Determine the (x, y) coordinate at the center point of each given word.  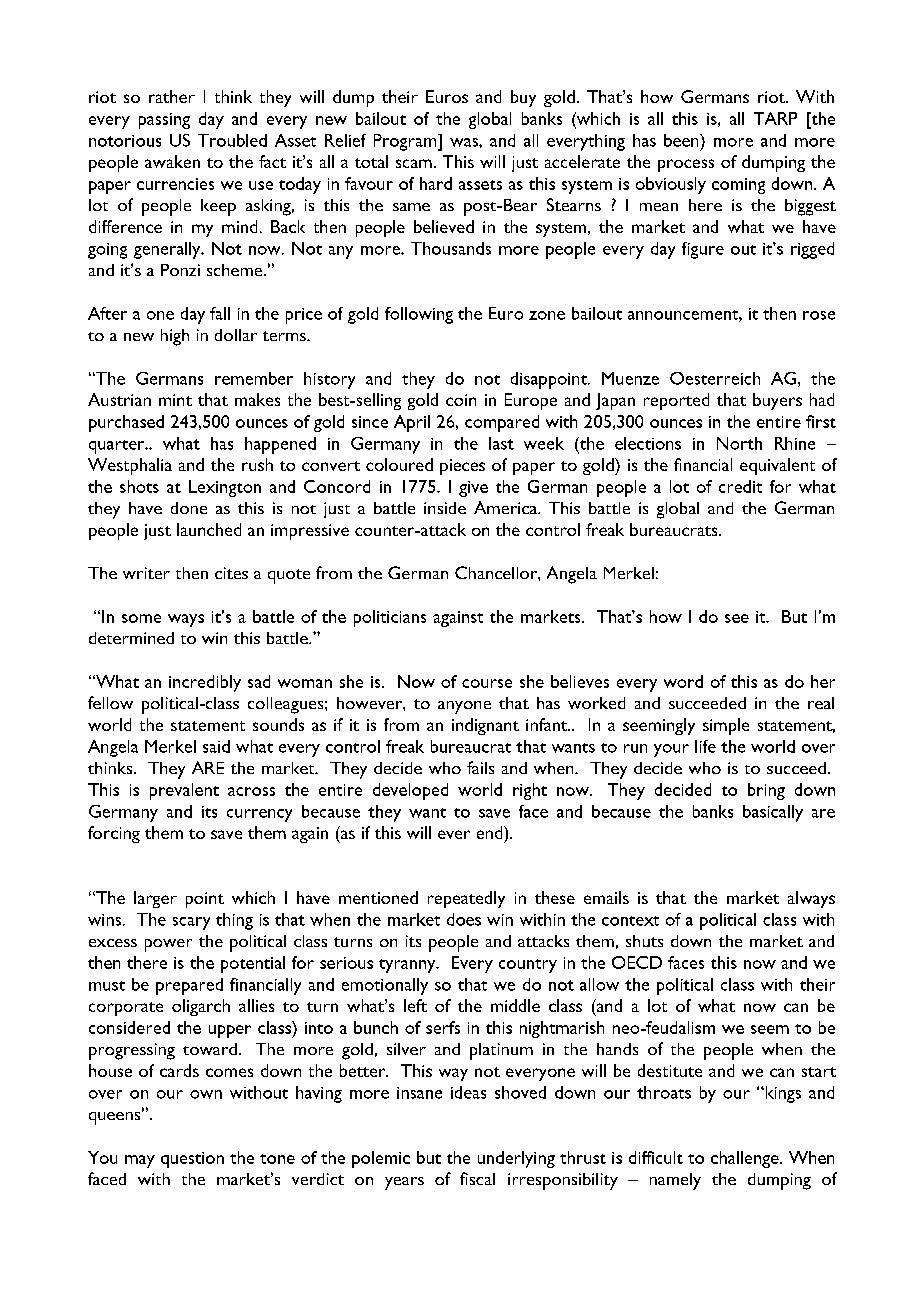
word (683, 681)
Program (406, 142)
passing (164, 121)
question (192, 1160)
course (487, 683)
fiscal (477, 1178)
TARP (775, 118)
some (141, 618)
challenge (746, 1159)
